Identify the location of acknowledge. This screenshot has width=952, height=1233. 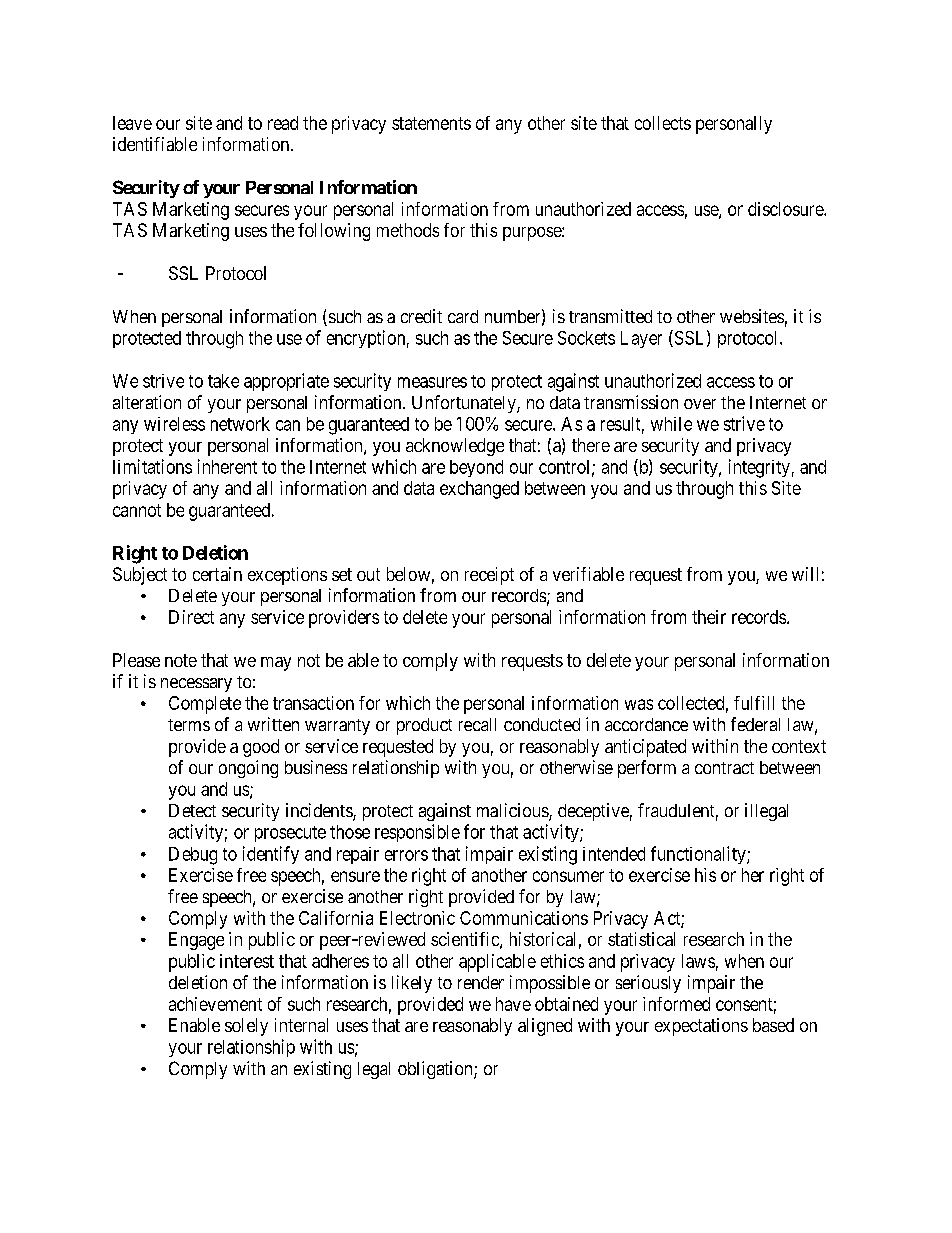
(455, 447).
